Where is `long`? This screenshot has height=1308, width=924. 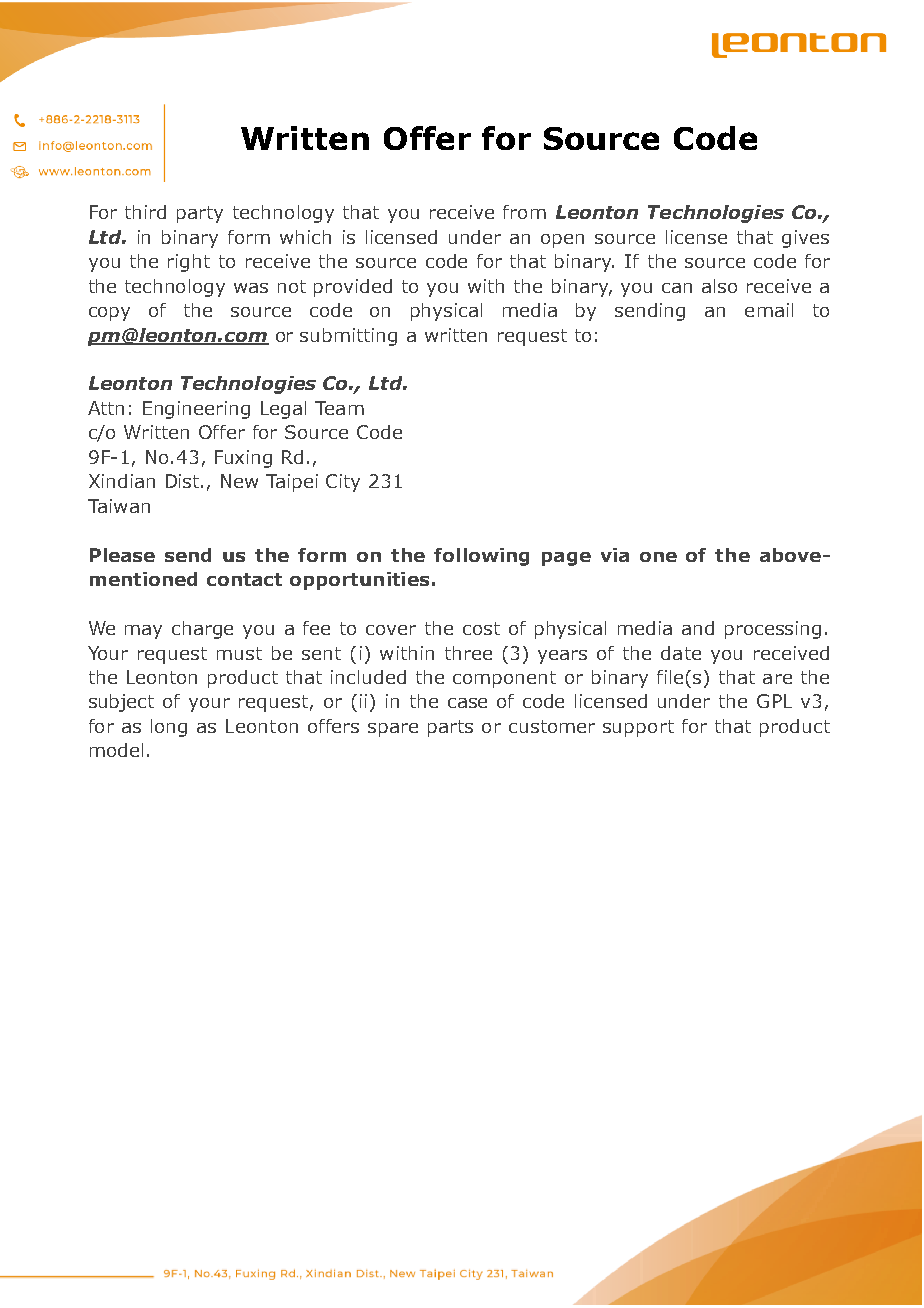 long is located at coordinates (169, 728).
